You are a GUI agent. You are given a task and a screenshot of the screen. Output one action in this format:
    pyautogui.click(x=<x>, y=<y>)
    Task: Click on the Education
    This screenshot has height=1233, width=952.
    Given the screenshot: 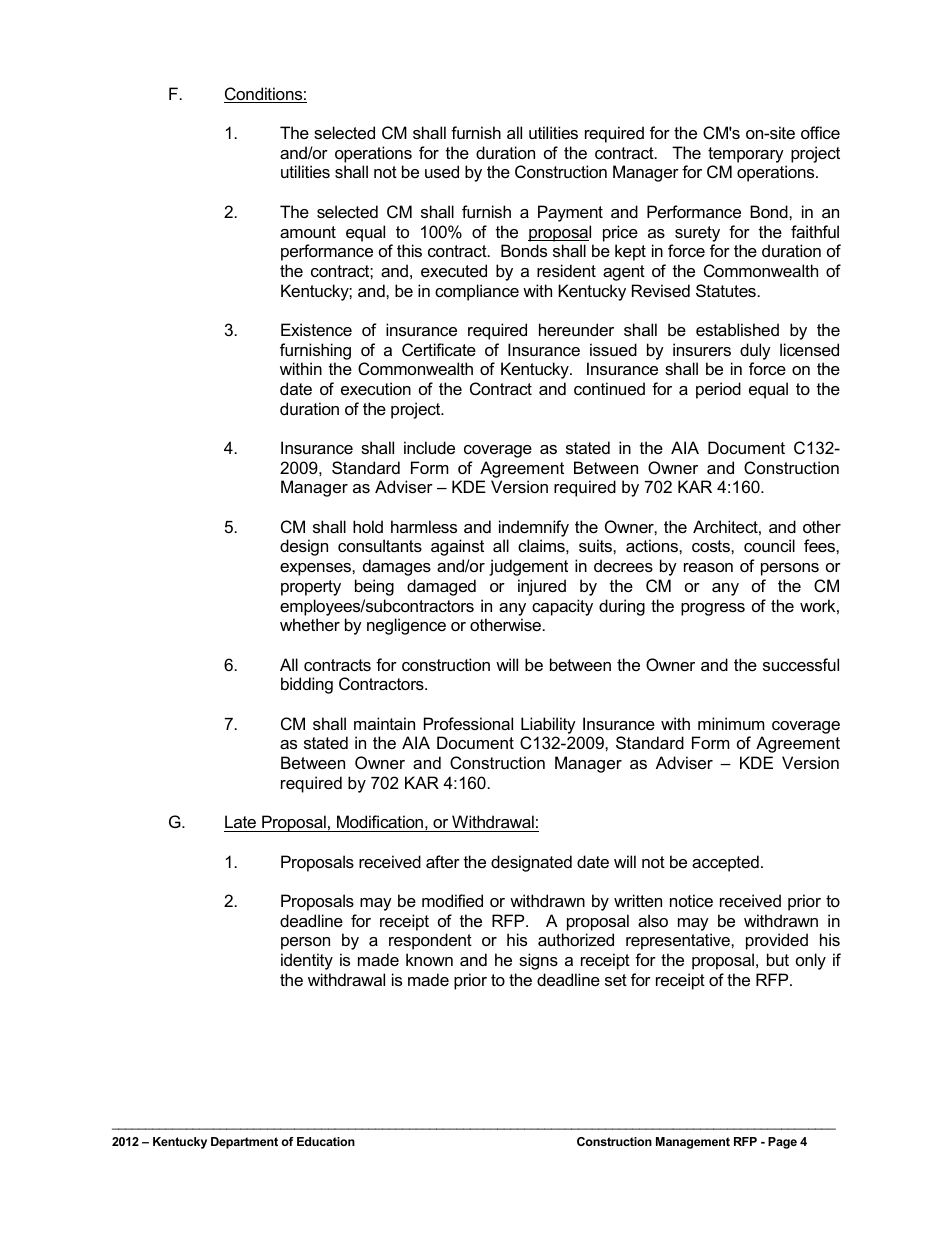 What is the action you would take?
    pyautogui.click(x=326, y=1141)
